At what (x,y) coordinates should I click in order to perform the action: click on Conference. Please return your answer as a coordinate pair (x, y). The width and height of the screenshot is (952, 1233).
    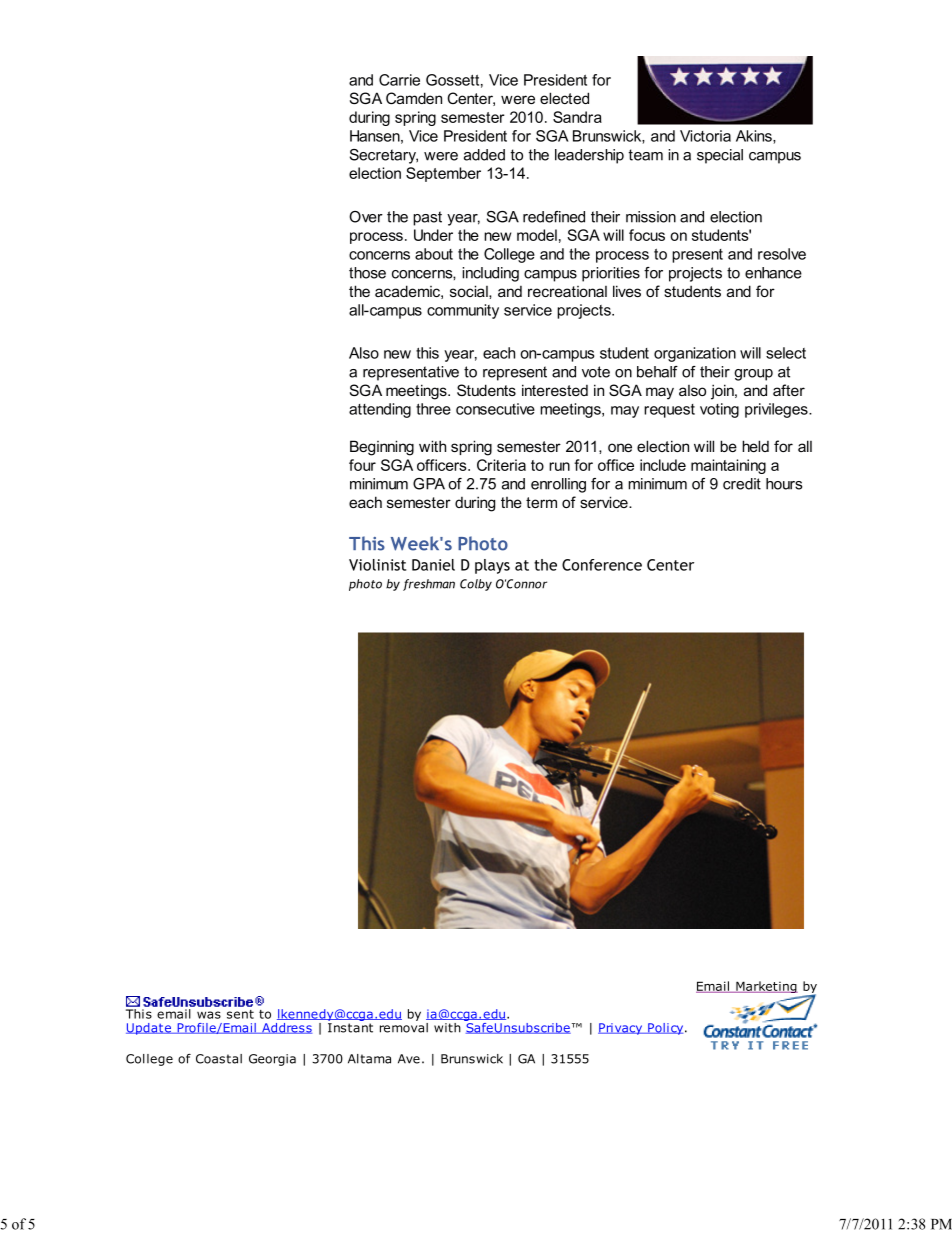
    Looking at the image, I should click on (602, 565).
